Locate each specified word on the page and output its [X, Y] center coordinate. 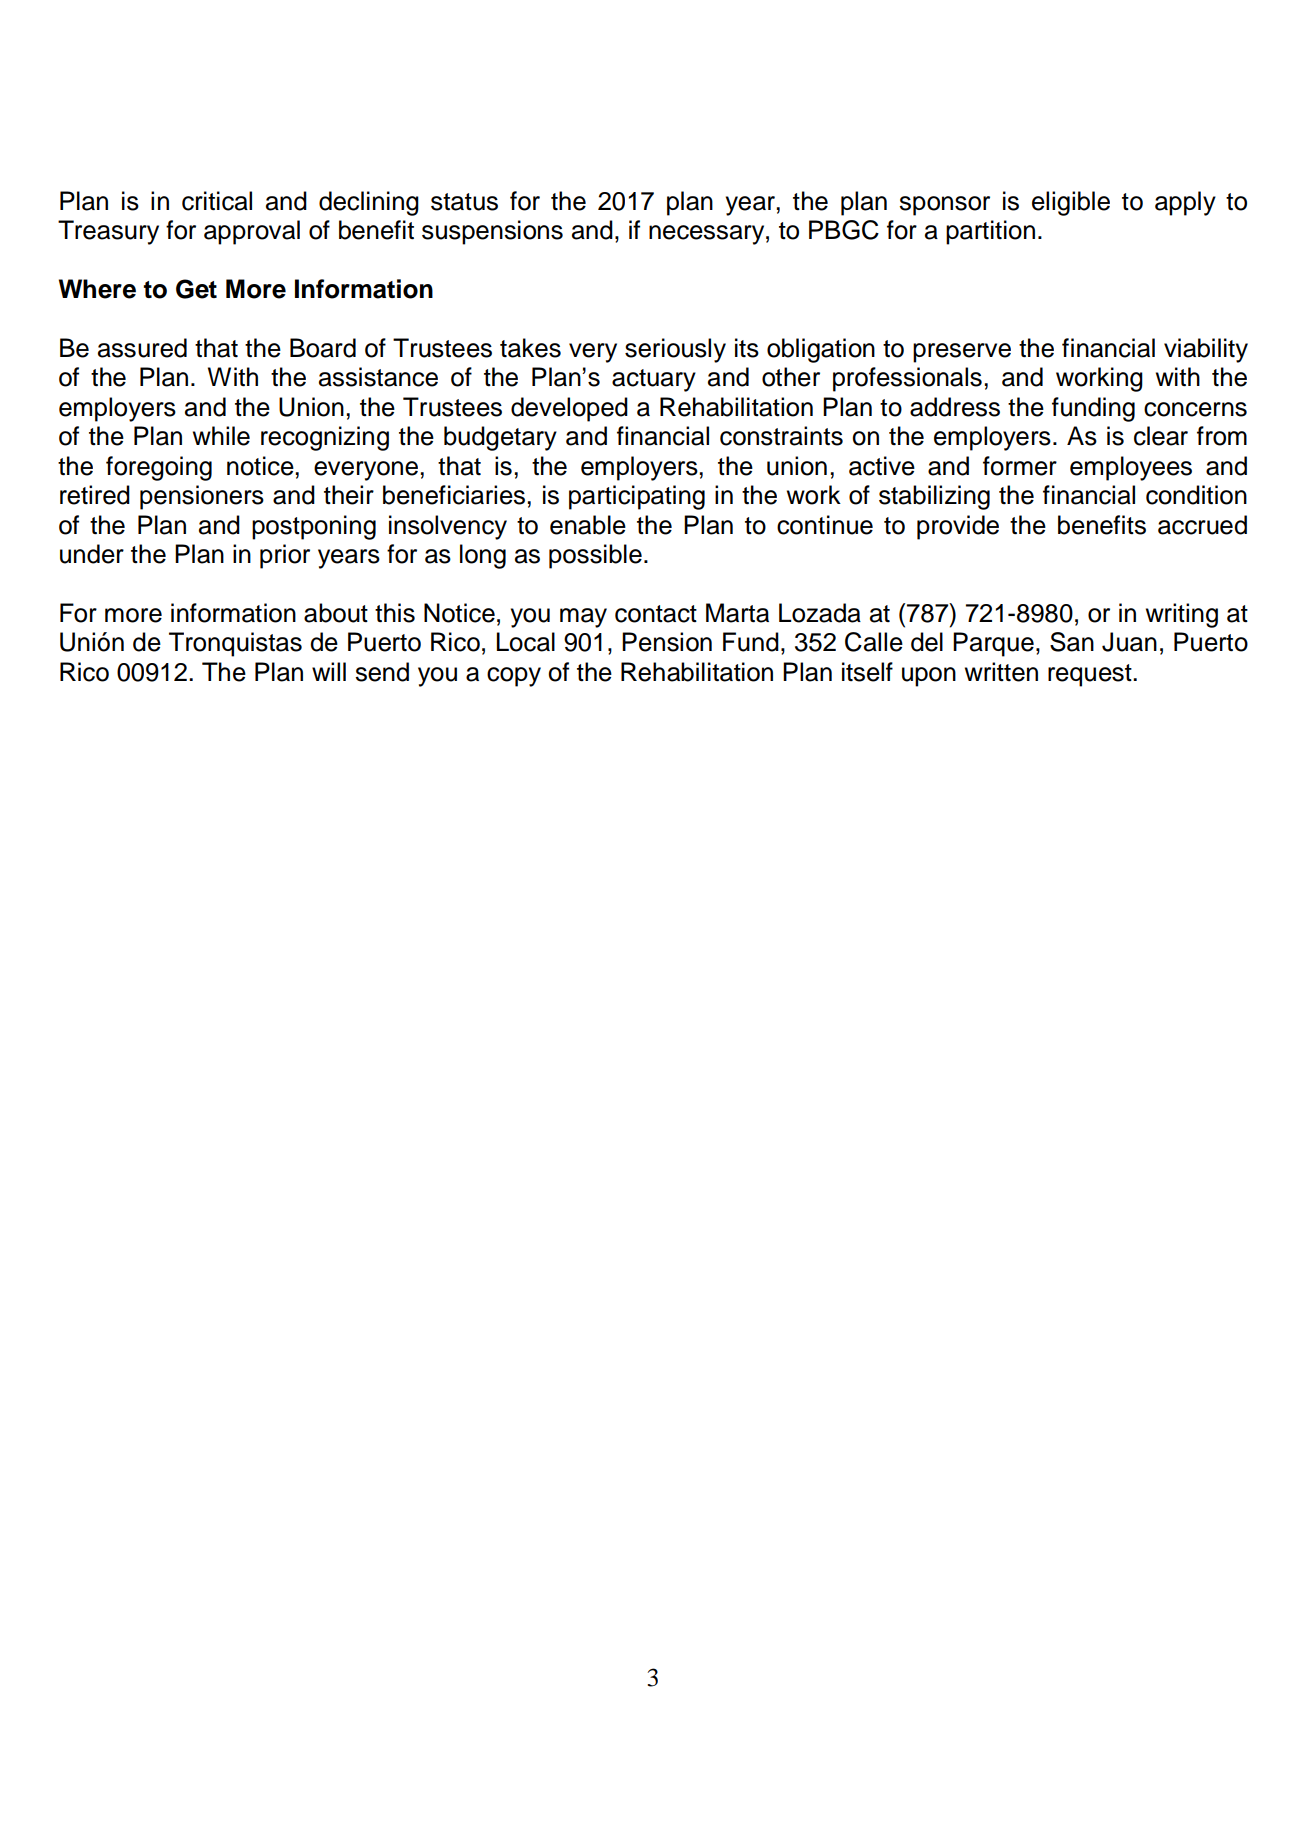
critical [217, 201]
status [464, 202]
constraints [781, 436]
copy [514, 677]
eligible [1071, 203]
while [221, 436]
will [329, 671]
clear [1161, 436]
